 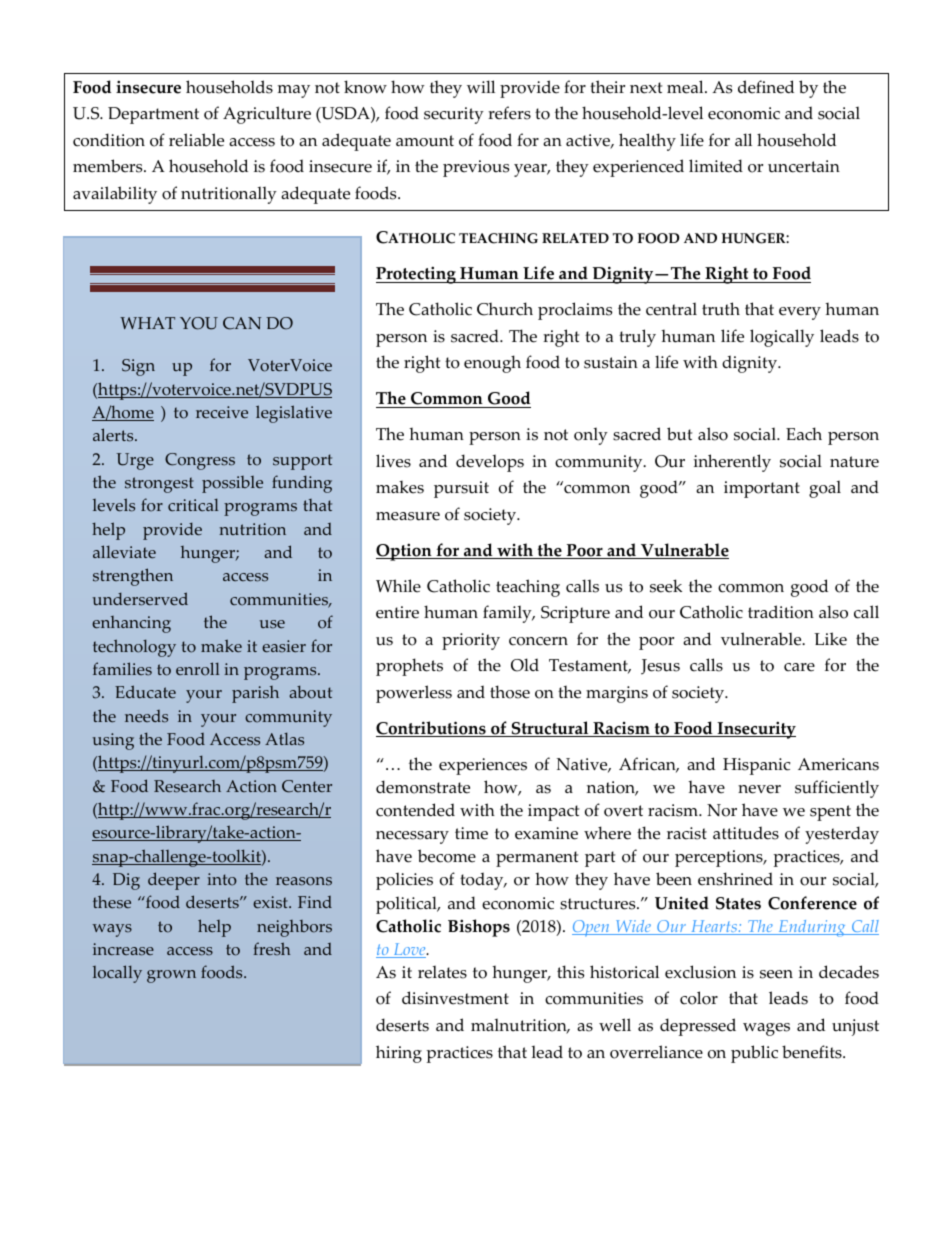 What do you see at coordinates (509, 113) in the screenshot?
I see `refers` at bounding box center [509, 113].
